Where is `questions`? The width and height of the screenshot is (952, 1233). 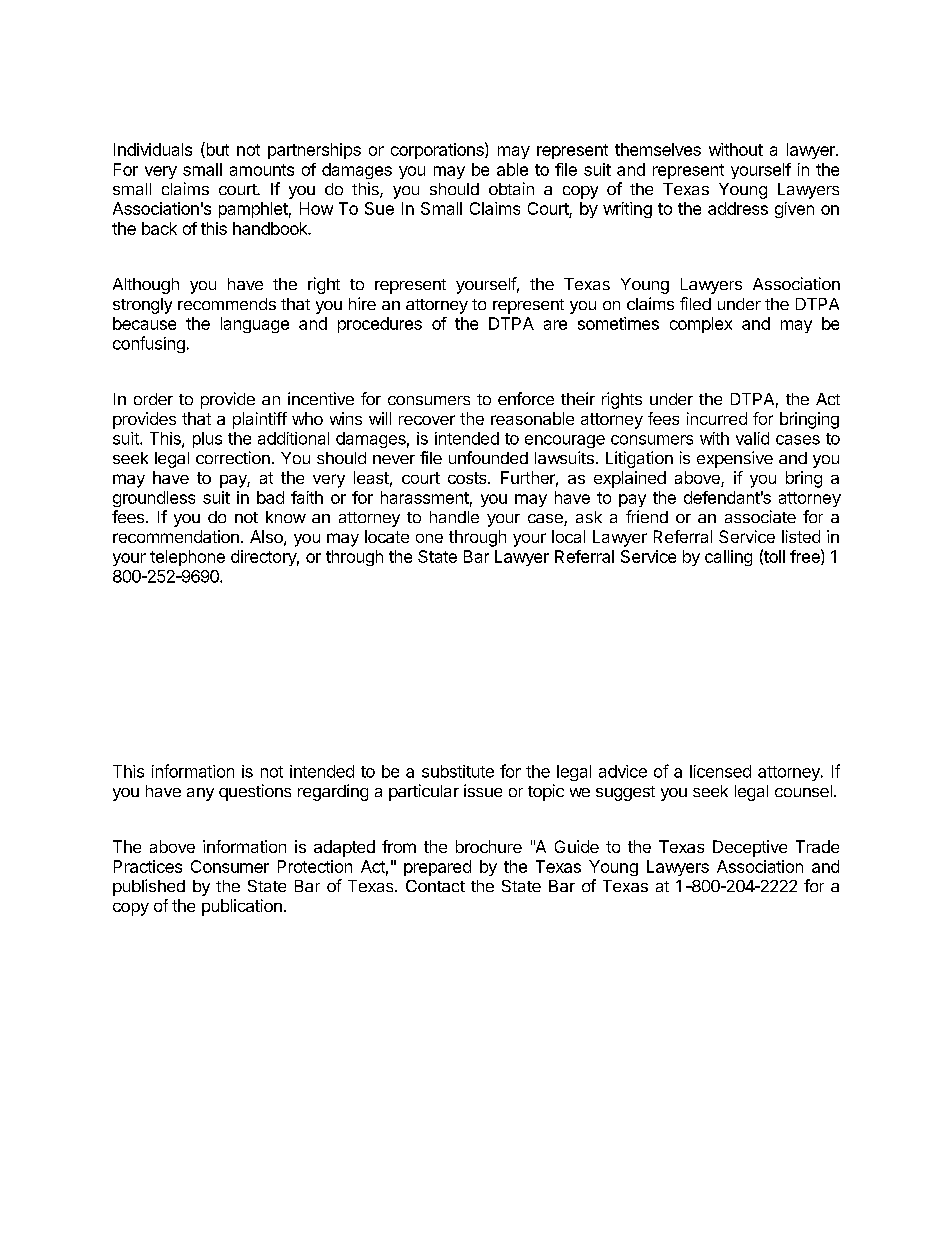
questions is located at coordinates (255, 792).
